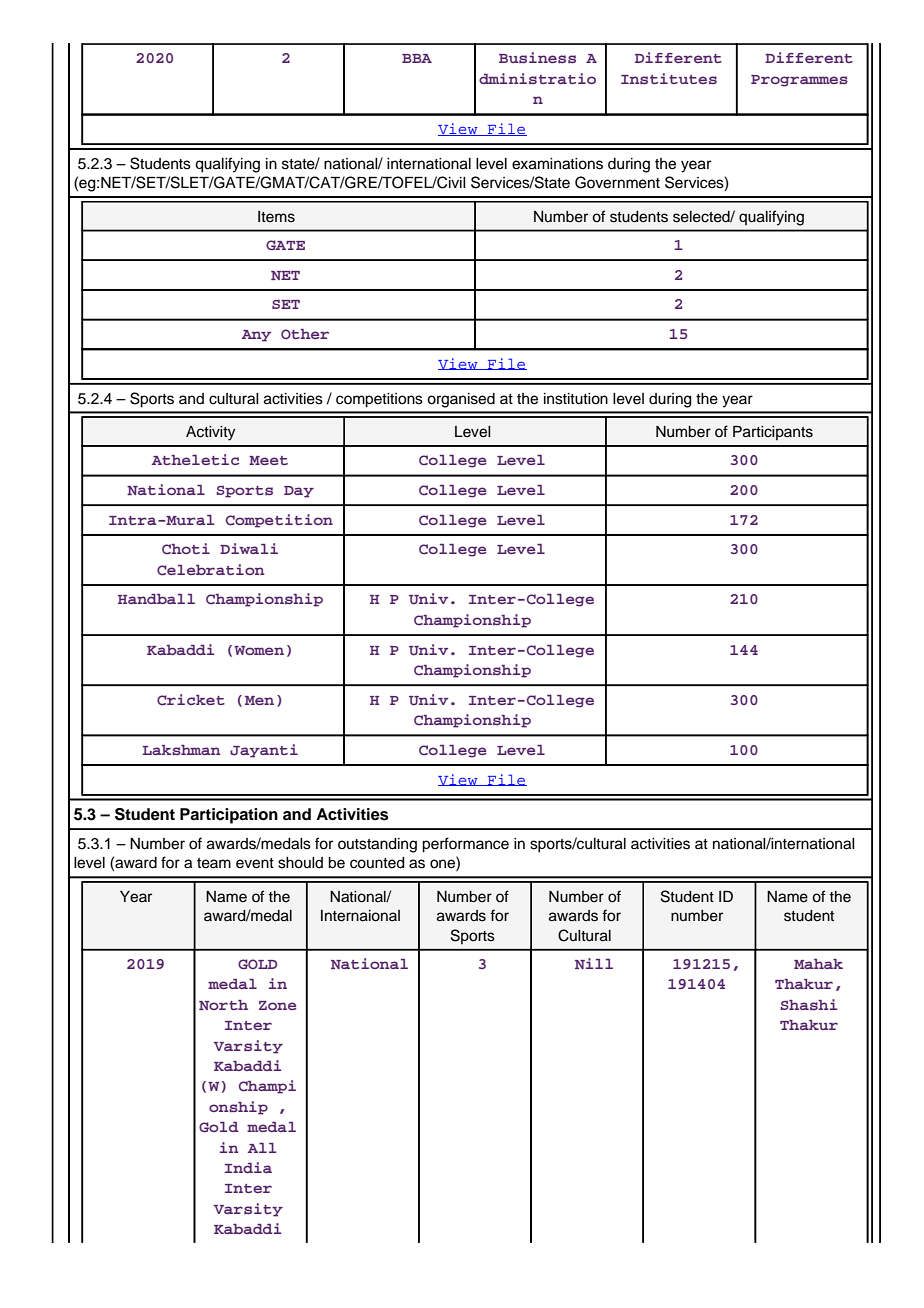  I want to click on Business, so click(537, 57).
